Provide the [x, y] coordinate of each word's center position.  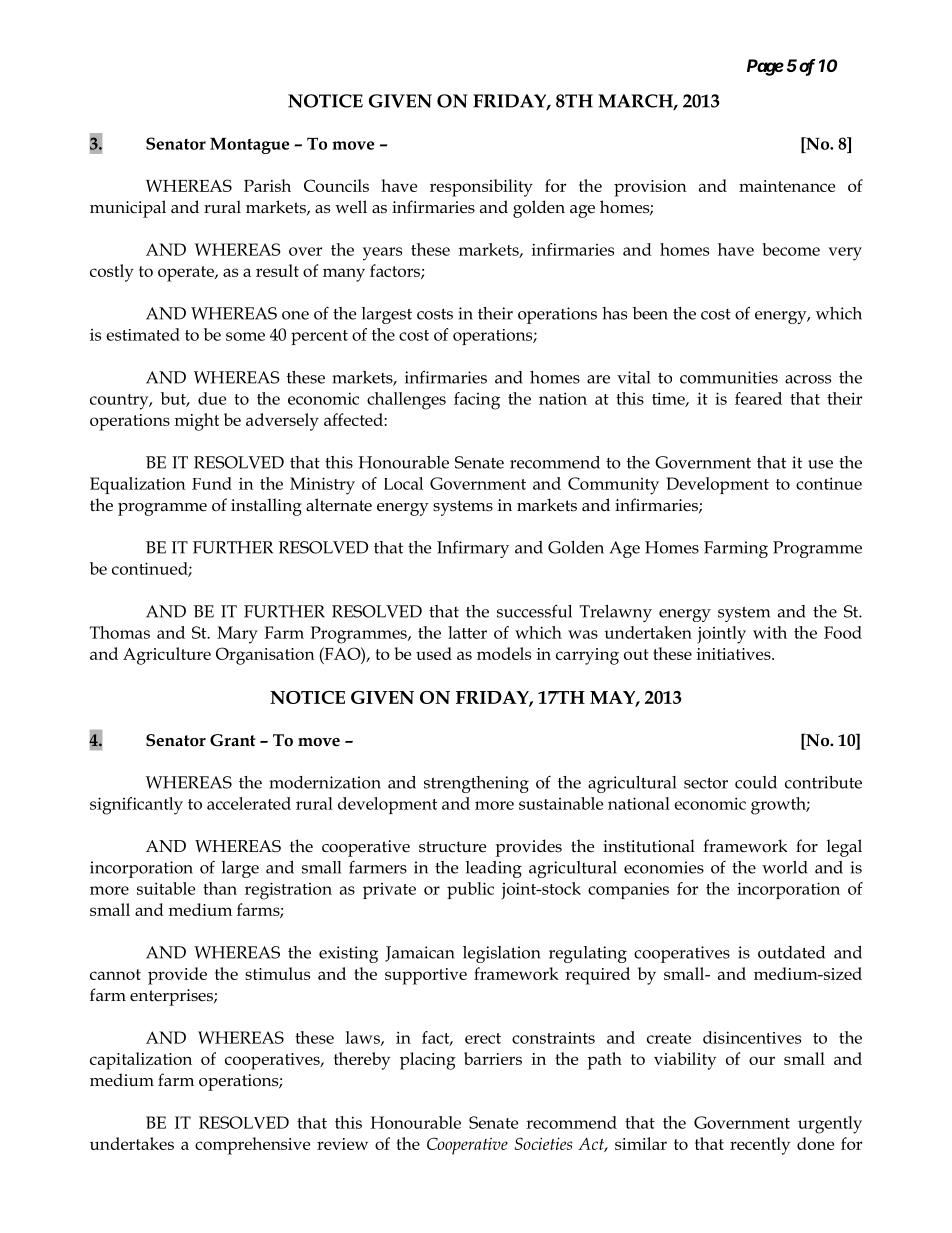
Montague [249, 145]
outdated [791, 952]
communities [729, 377]
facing [477, 401]
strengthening [476, 784]
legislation [502, 954]
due [212, 398]
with [770, 632]
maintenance [787, 186]
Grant [233, 740]
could [756, 782]
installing [266, 507]
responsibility [481, 188]
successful [534, 611]
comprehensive [252, 1146]
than [220, 888]
